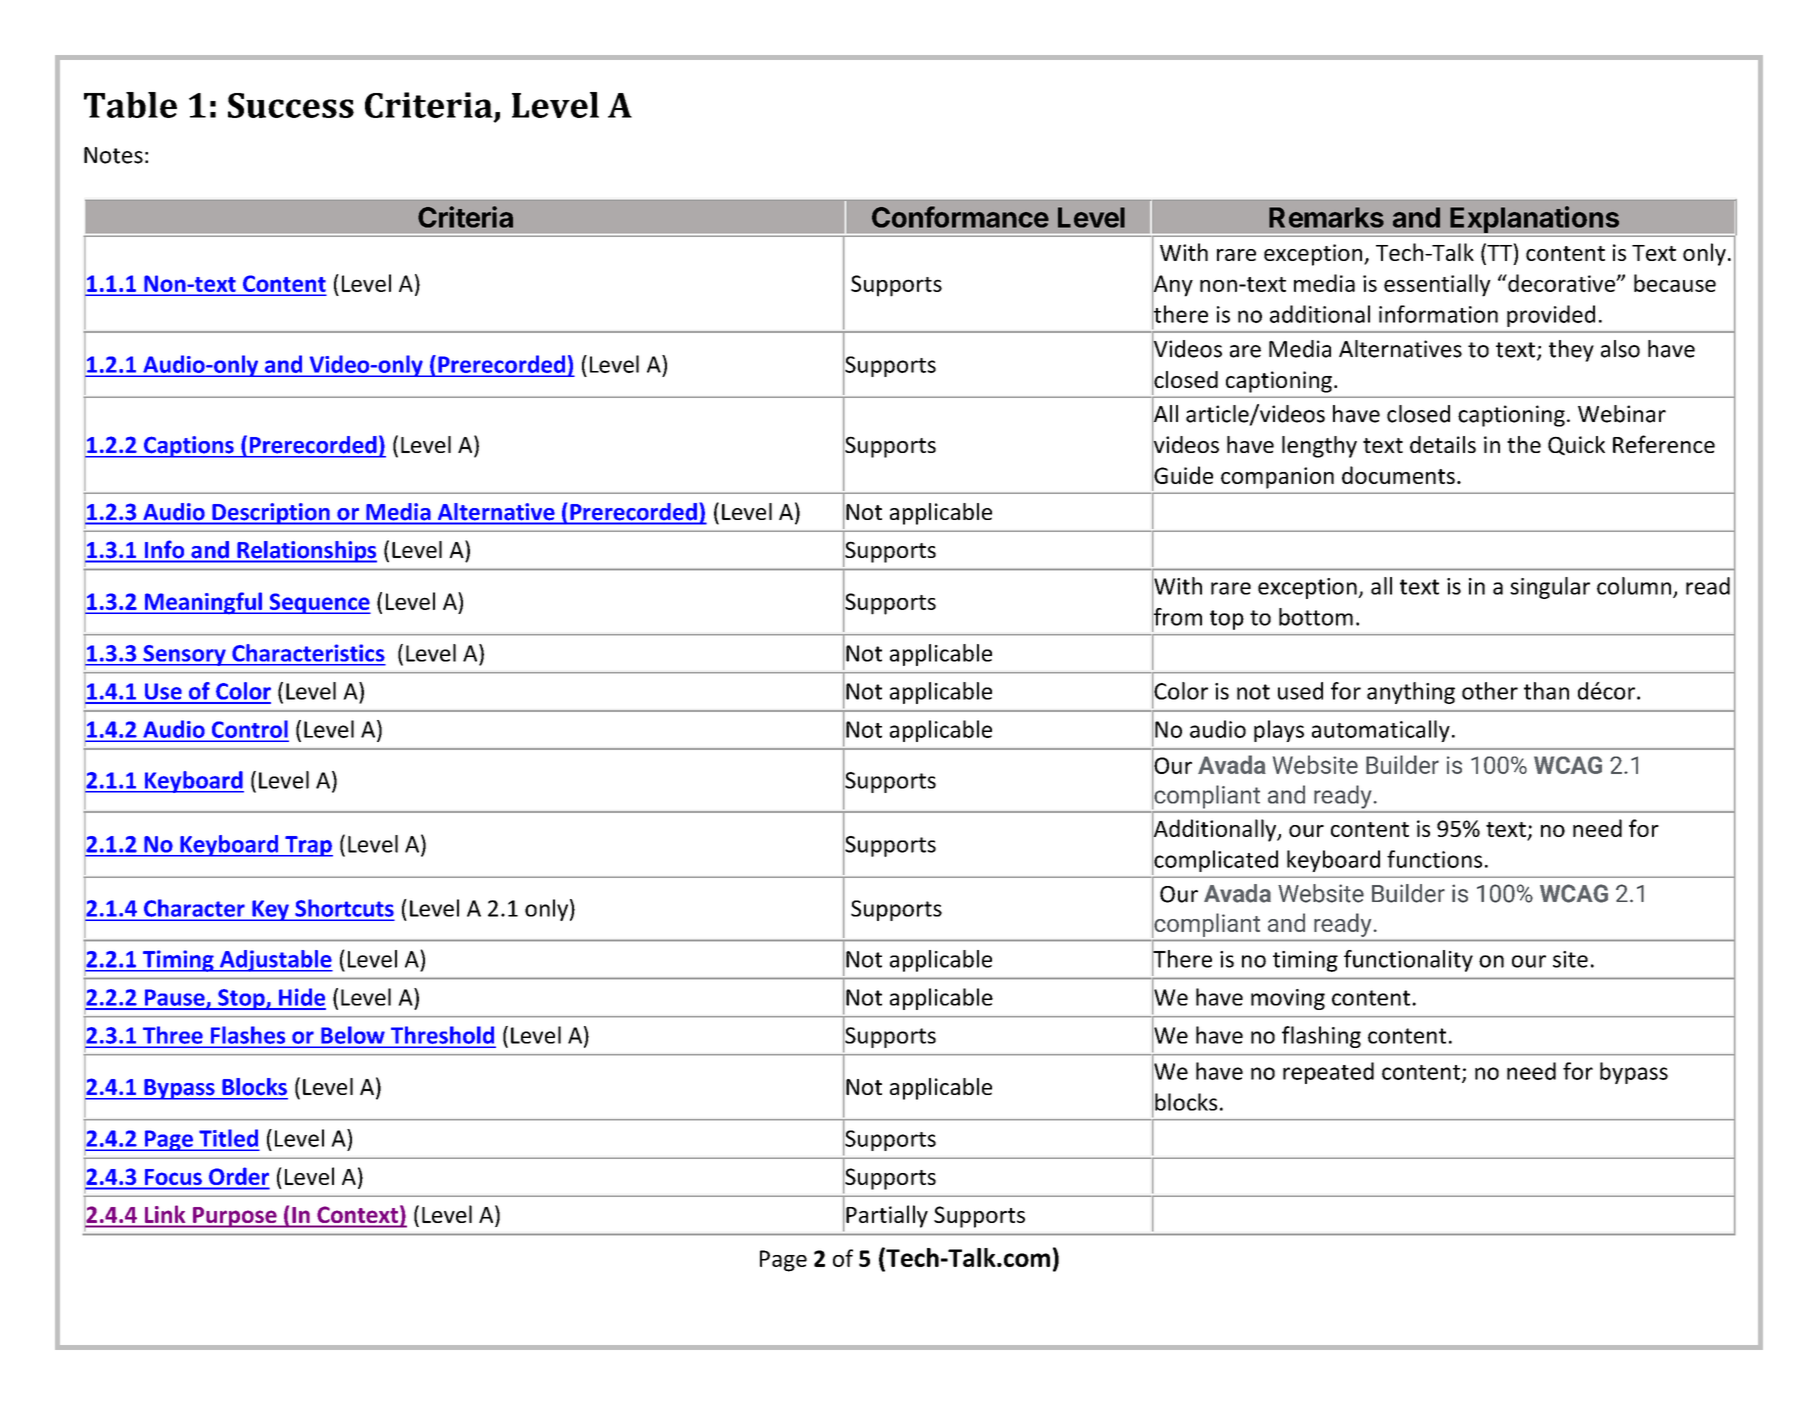 This screenshot has width=1818, height=1405. I want to click on Purpose, so click(235, 1217).
